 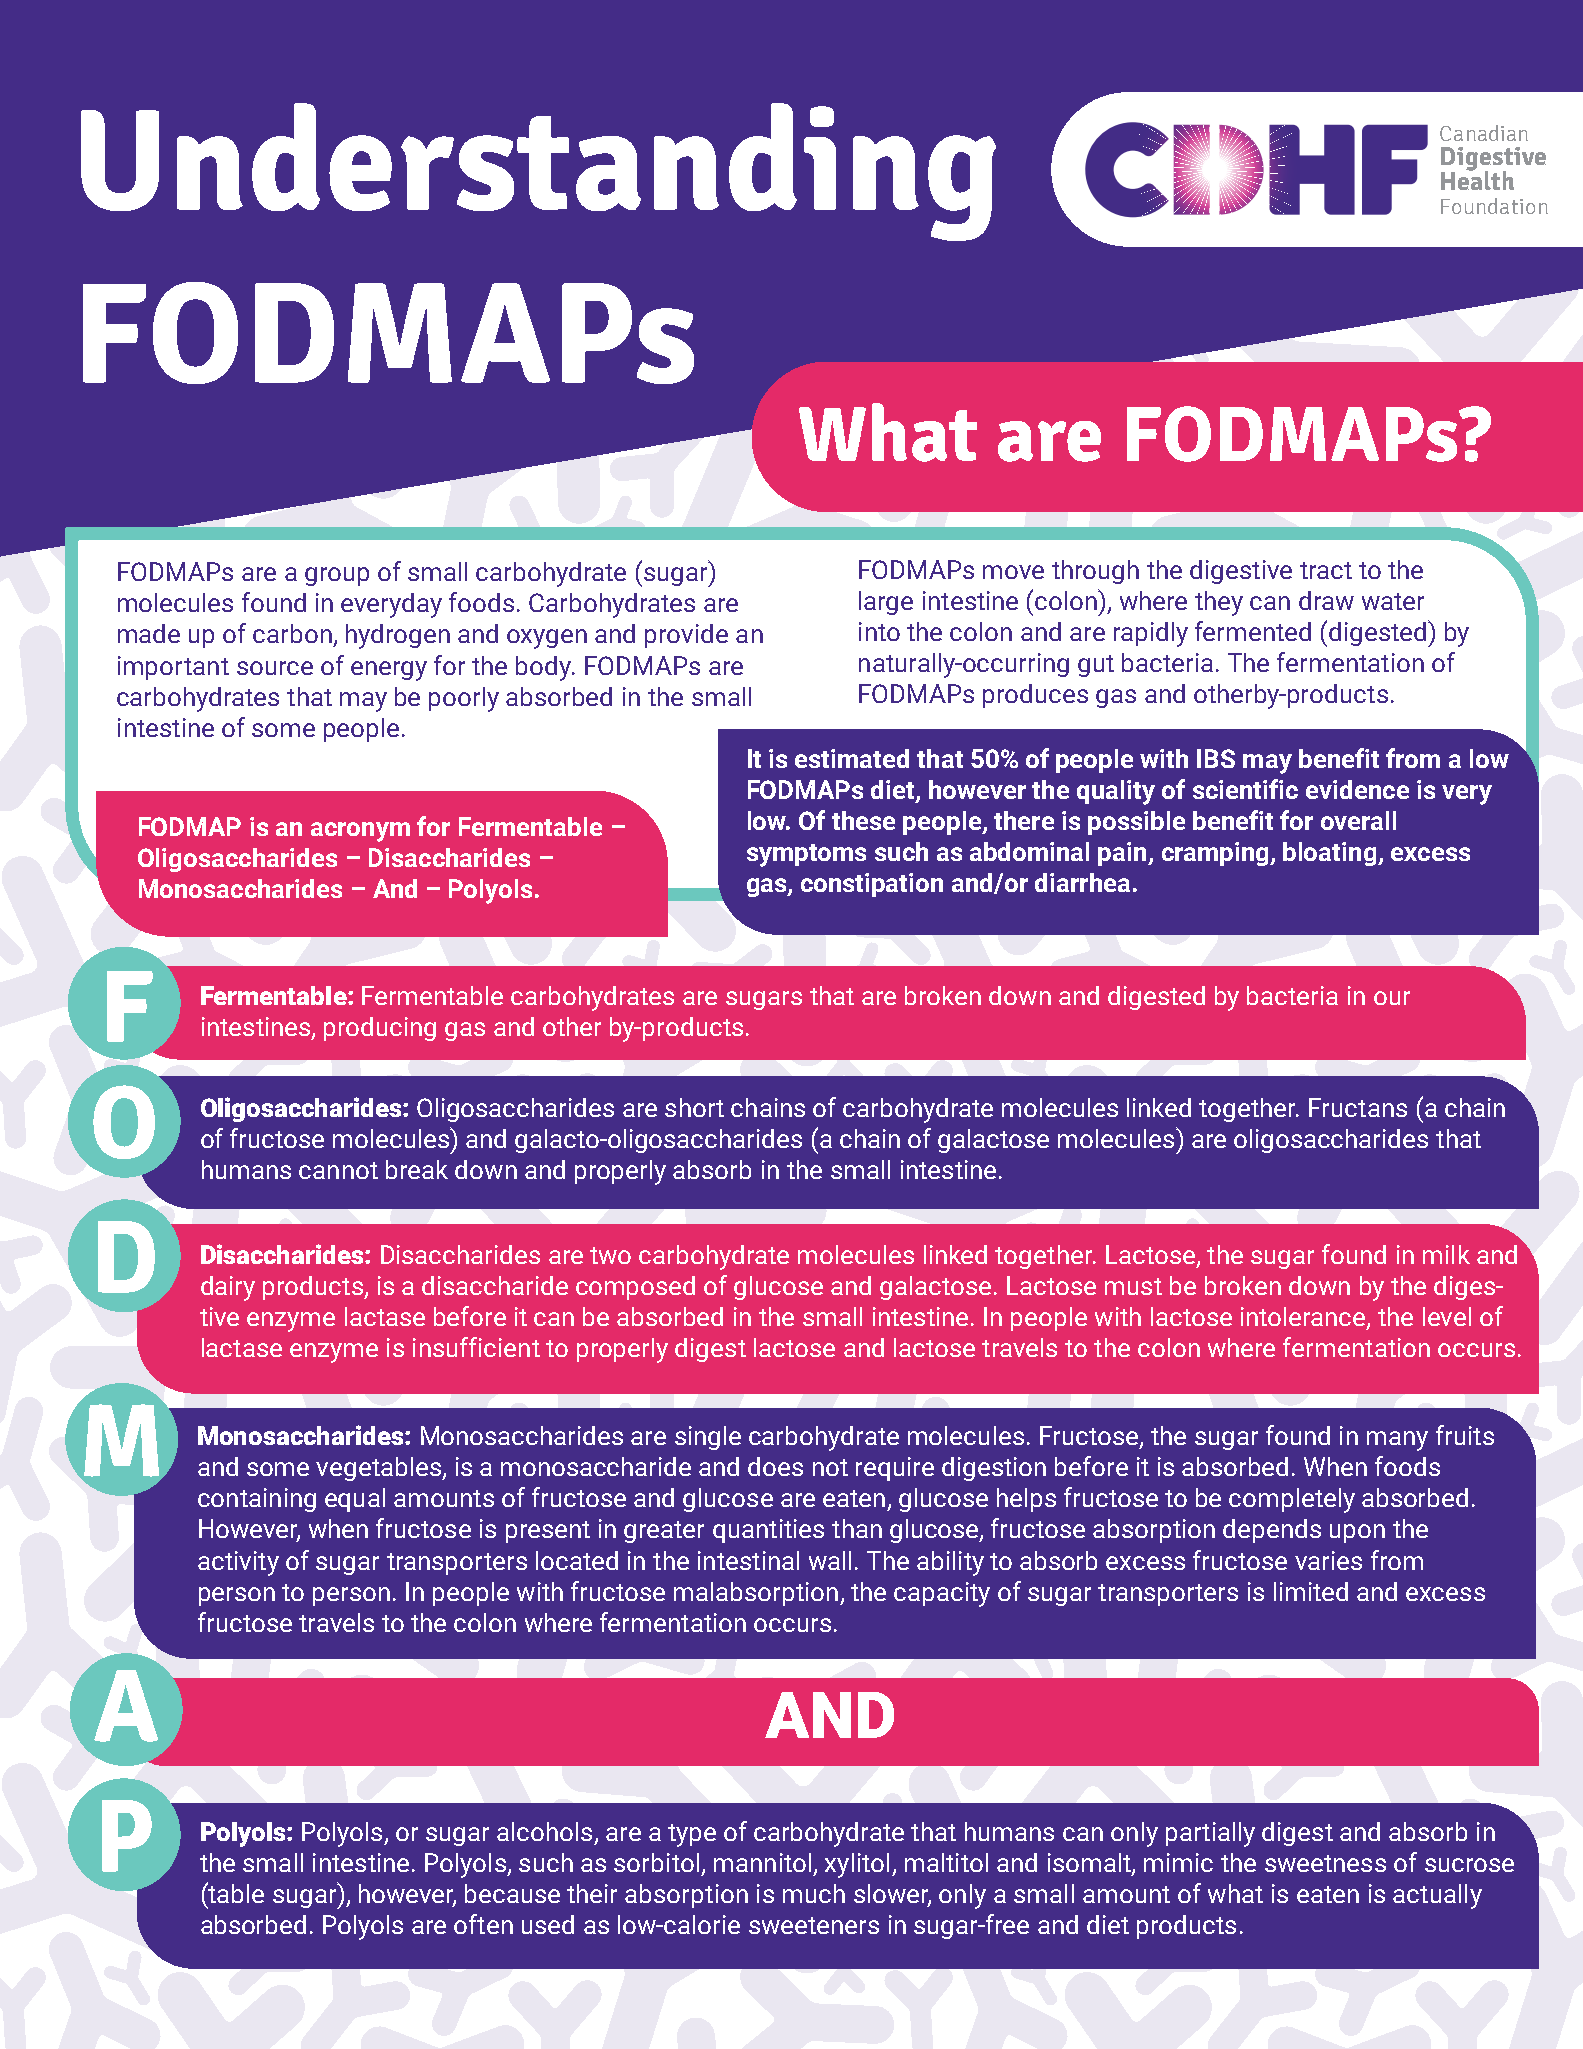 What do you see at coordinates (806, 855) in the screenshot?
I see `symptoms` at bounding box center [806, 855].
